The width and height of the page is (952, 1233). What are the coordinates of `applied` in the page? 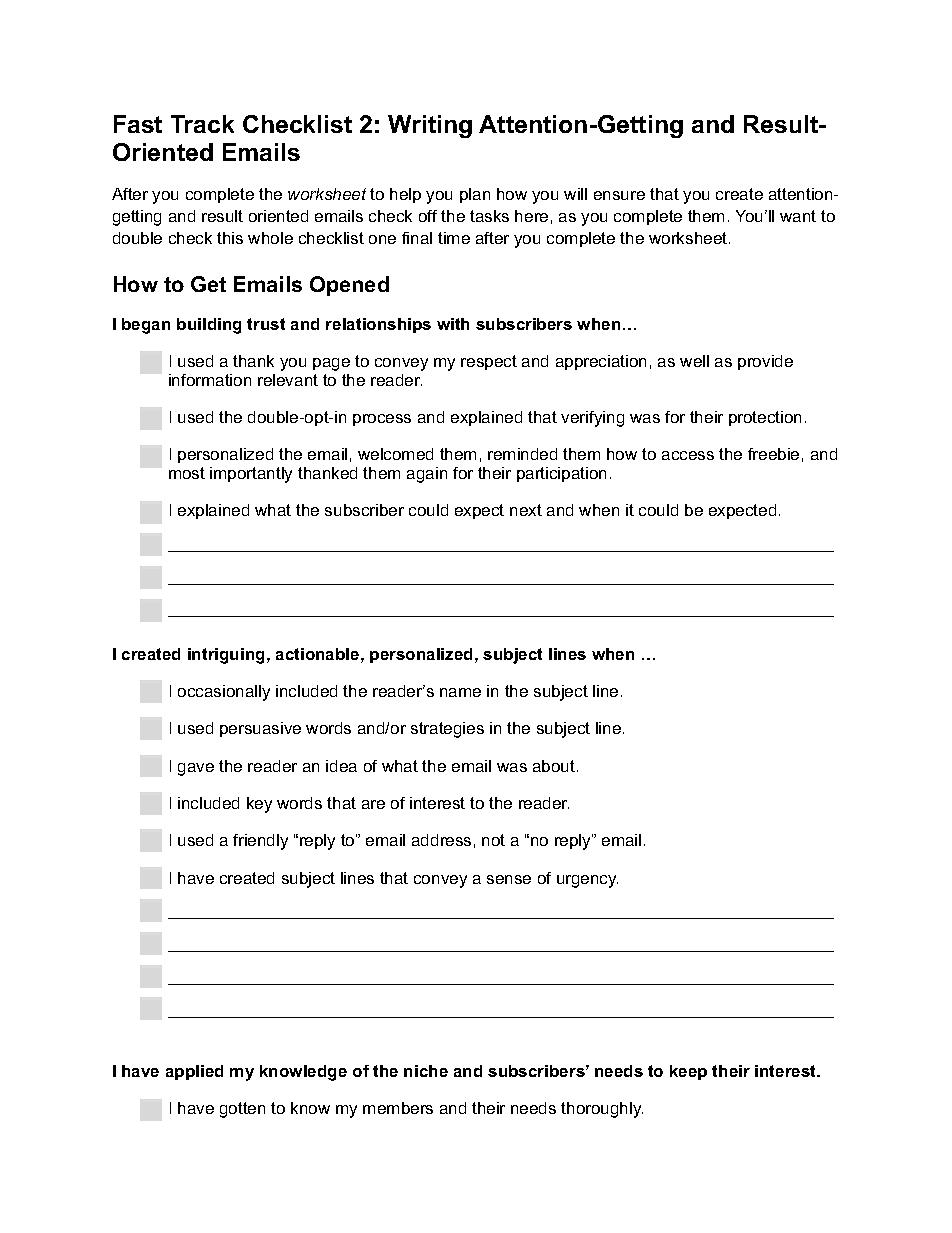 It's located at (194, 1072).
